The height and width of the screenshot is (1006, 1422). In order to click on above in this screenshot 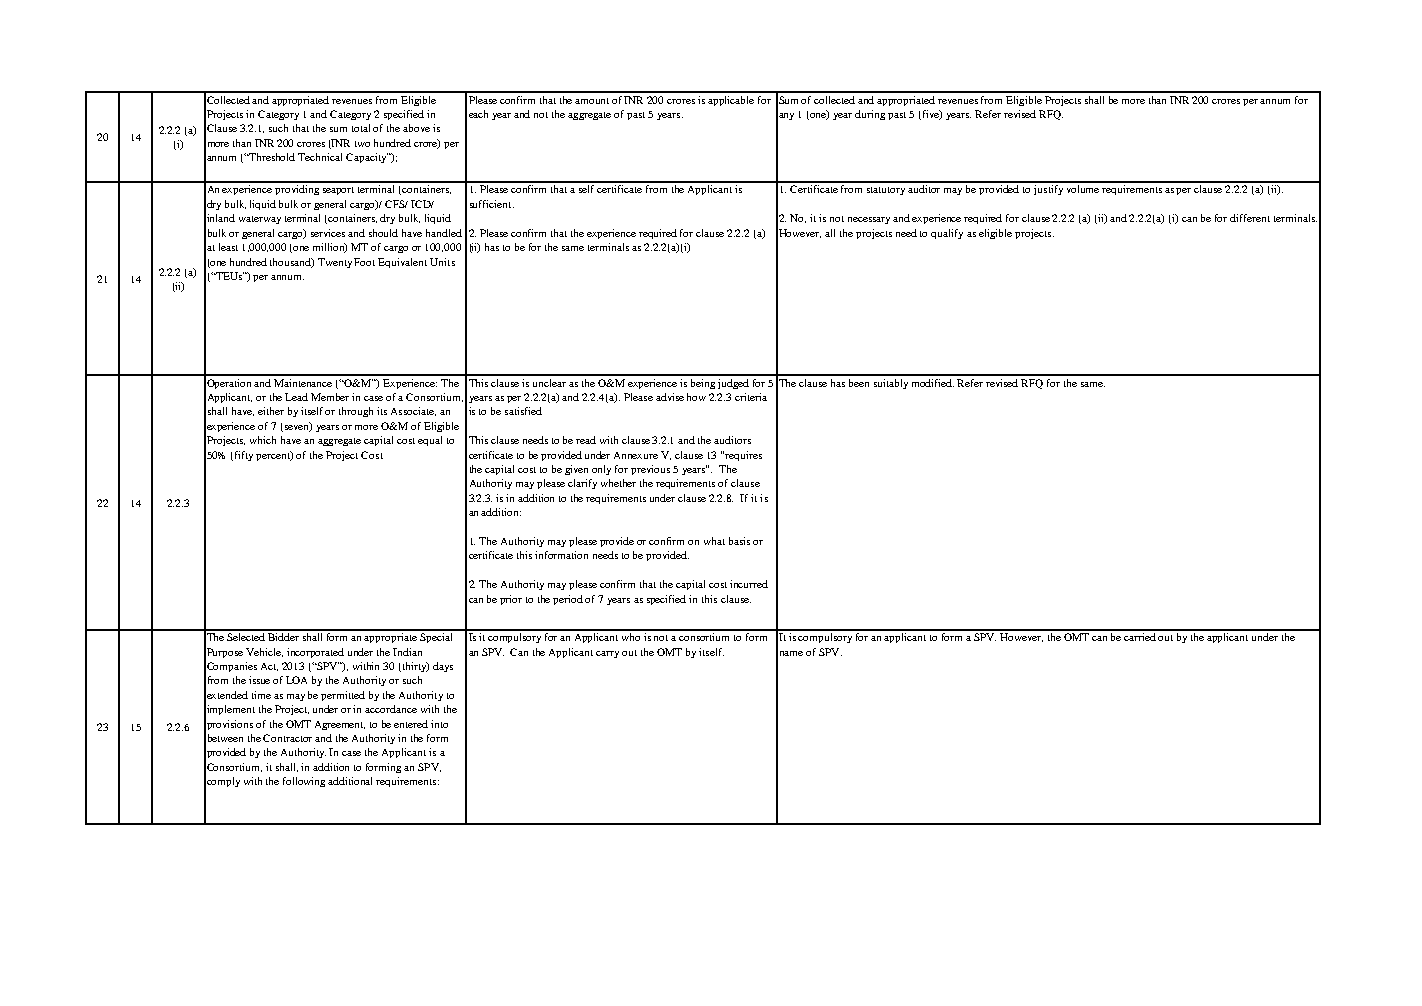, I will do `click(416, 128)`.
